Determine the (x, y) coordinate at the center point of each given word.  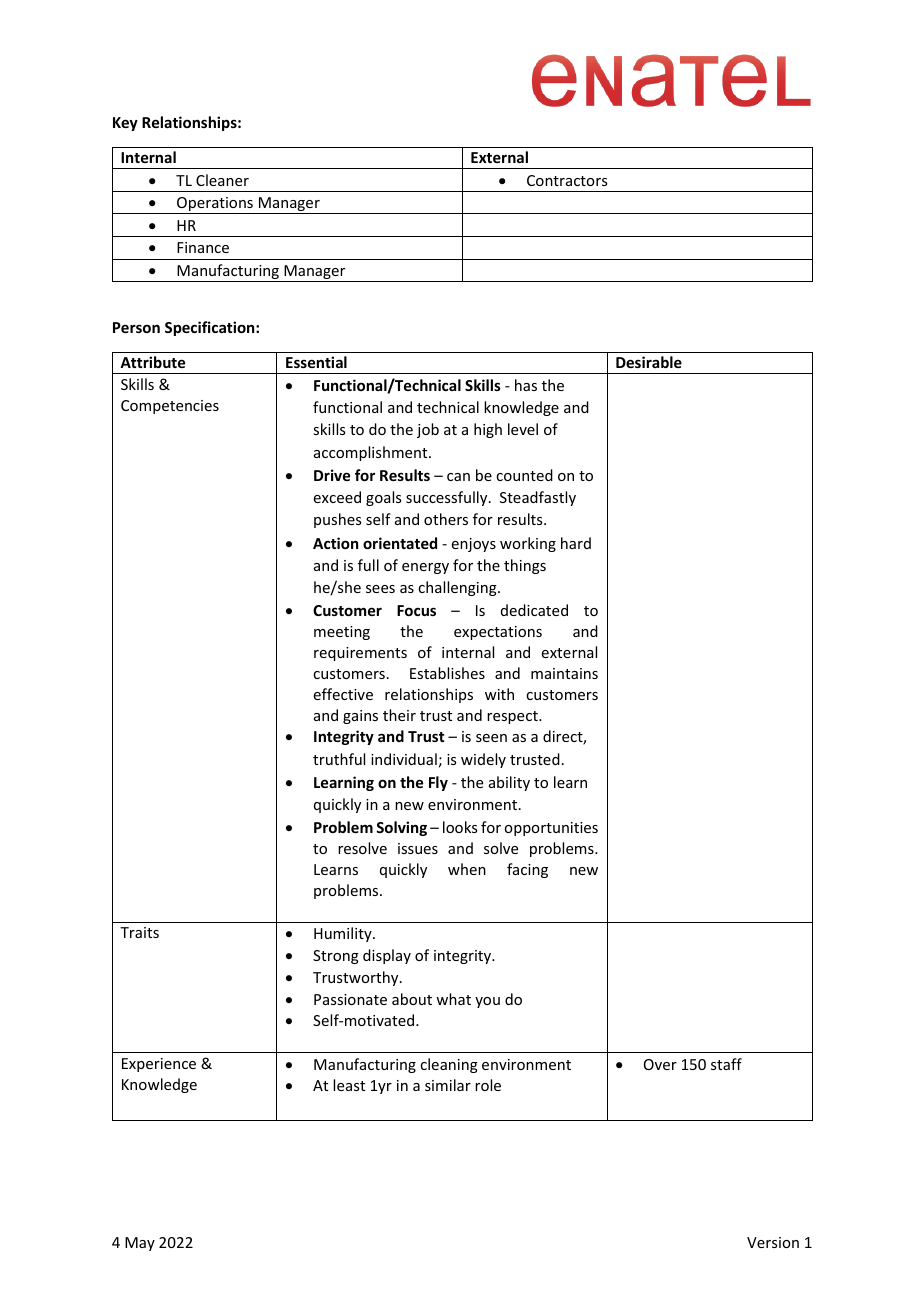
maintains (564, 673)
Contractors (567, 180)
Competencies (170, 407)
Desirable (649, 362)
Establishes (447, 673)
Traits (139, 932)
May (140, 1244)
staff (726, 1064)
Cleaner (222, 180)
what (453, 999)
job (428, 430)
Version (773, 1242)
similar (448, 1085)
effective (343, 694)
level (523, 429)
